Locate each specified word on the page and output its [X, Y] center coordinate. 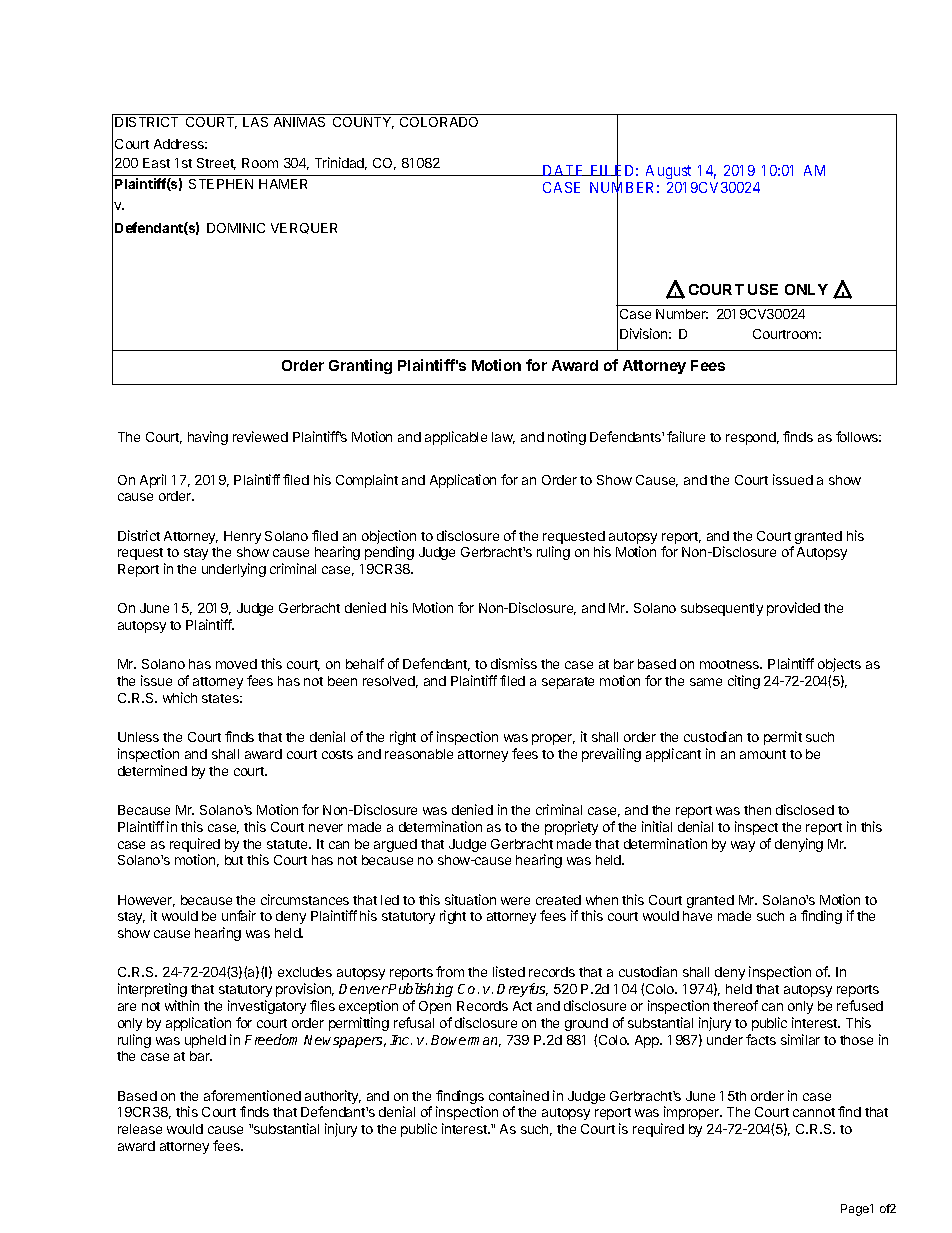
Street [216, 164]
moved [236, 664]
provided [793, 609]
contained [519, 1095]
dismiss [514, 663]
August [668, 172]
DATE [563, 170]
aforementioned [252, 1095]
